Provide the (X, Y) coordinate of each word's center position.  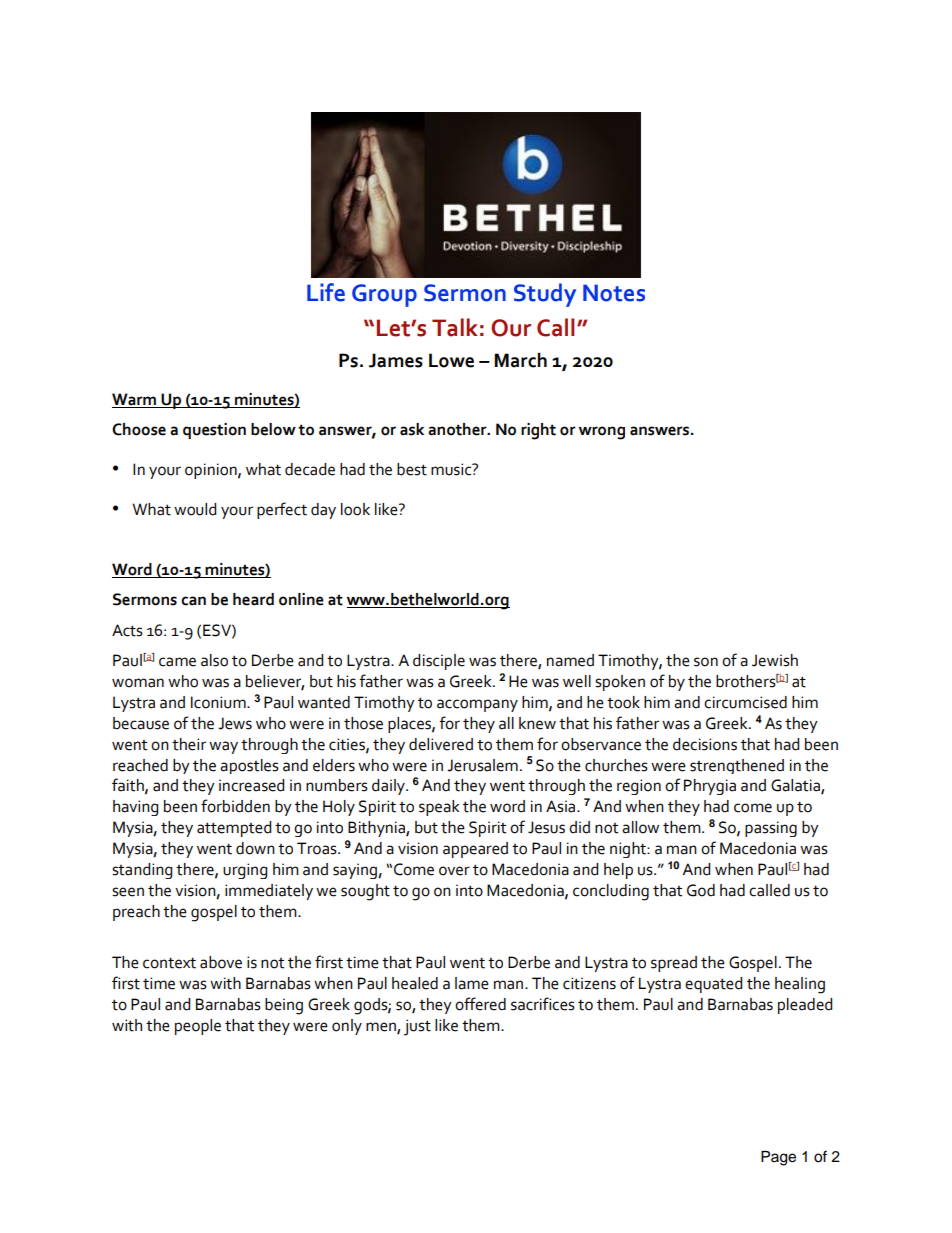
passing (771, 829)
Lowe (451, 360)
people (198, 1027)
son (706, 662)
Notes (614, 293)
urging (245, 871)
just (417, 1027)
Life (326, 292)
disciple (439, 662)
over (454, 871)
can (193, 601)
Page (778, 1158)
